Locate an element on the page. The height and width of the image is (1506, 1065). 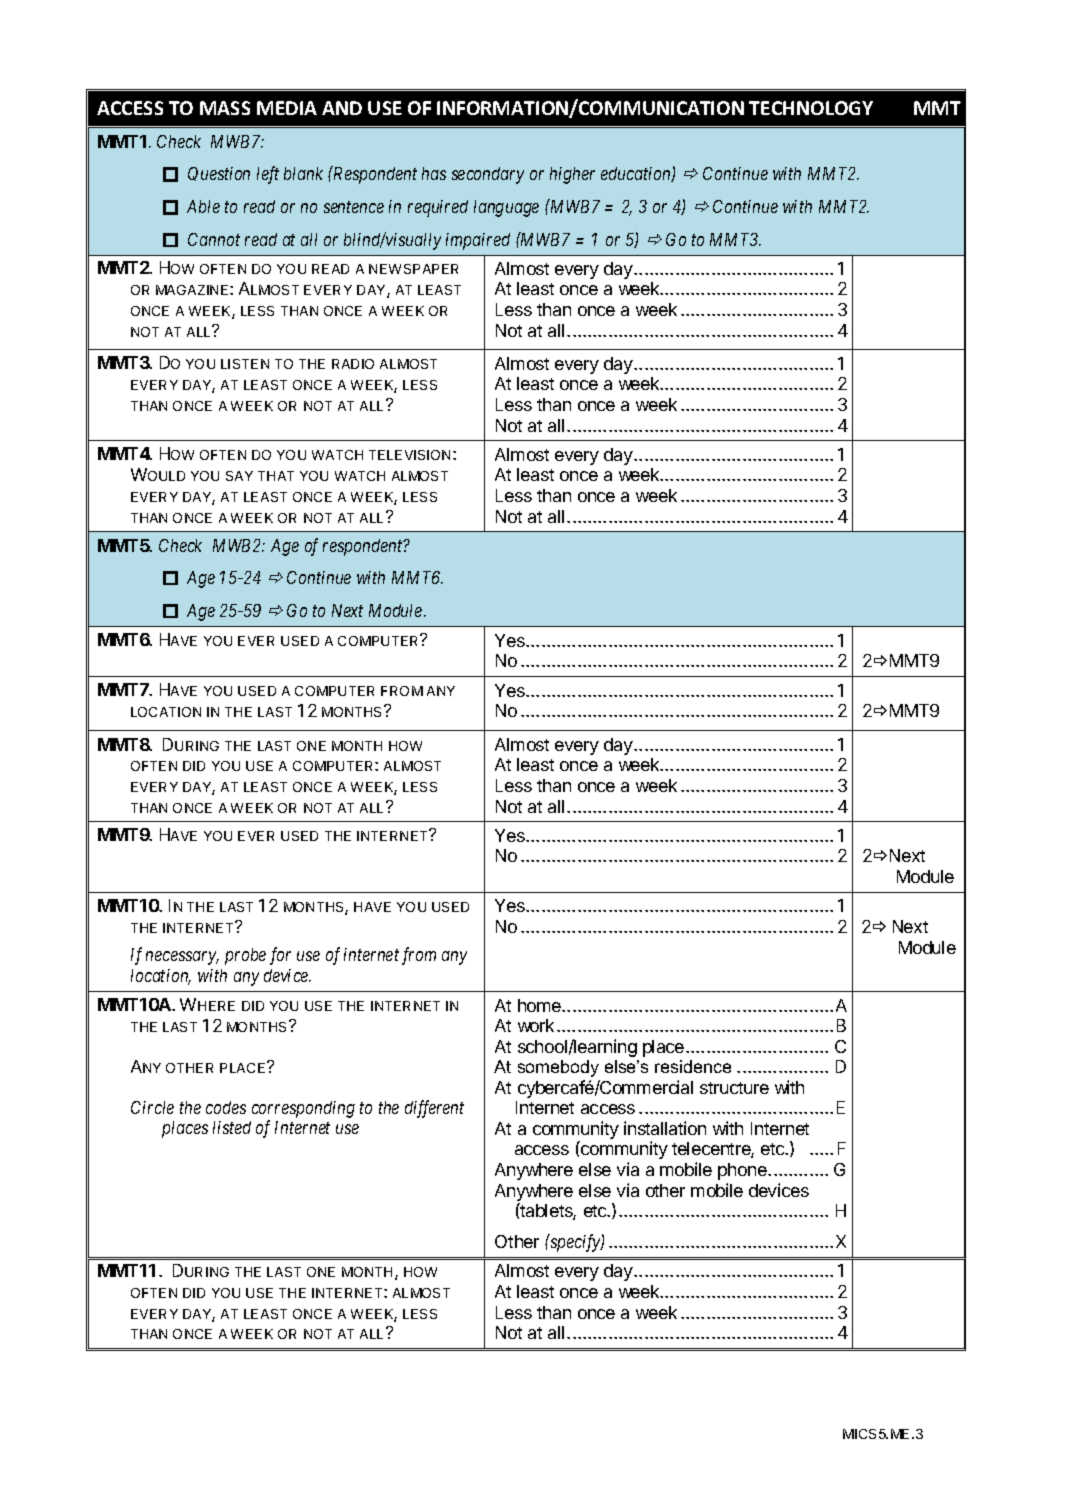
TECHNOLOGY is located at coordinates (811, 108).
